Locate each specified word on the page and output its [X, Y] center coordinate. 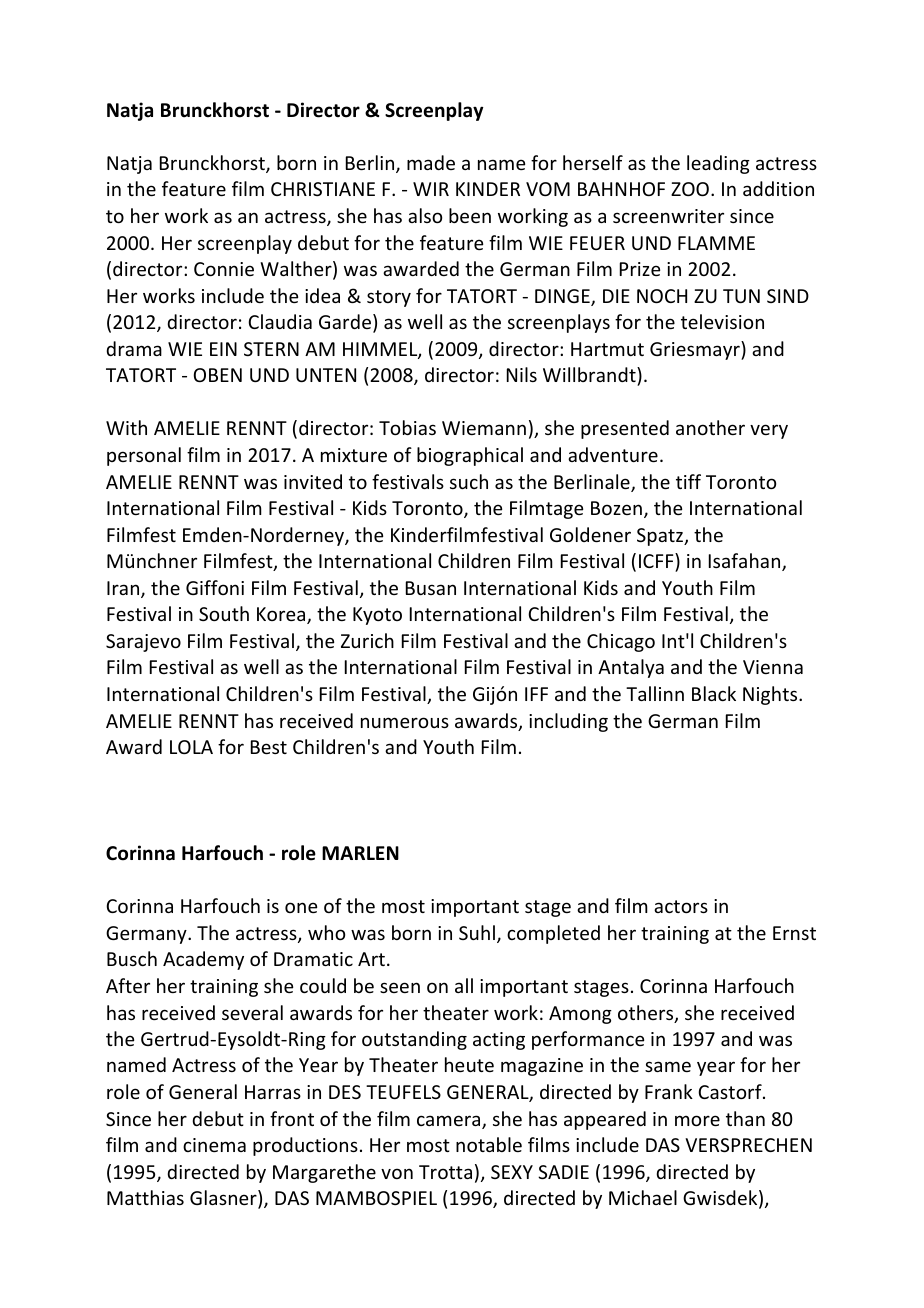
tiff [688, 481]
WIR [431, 189]
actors [681, 906]
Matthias [145, 1197]
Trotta [445, 1172]
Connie [224, 269]
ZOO [690, 189]
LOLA [191, 747]
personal [144, 456]
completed [553, 934]
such [469, 481]
